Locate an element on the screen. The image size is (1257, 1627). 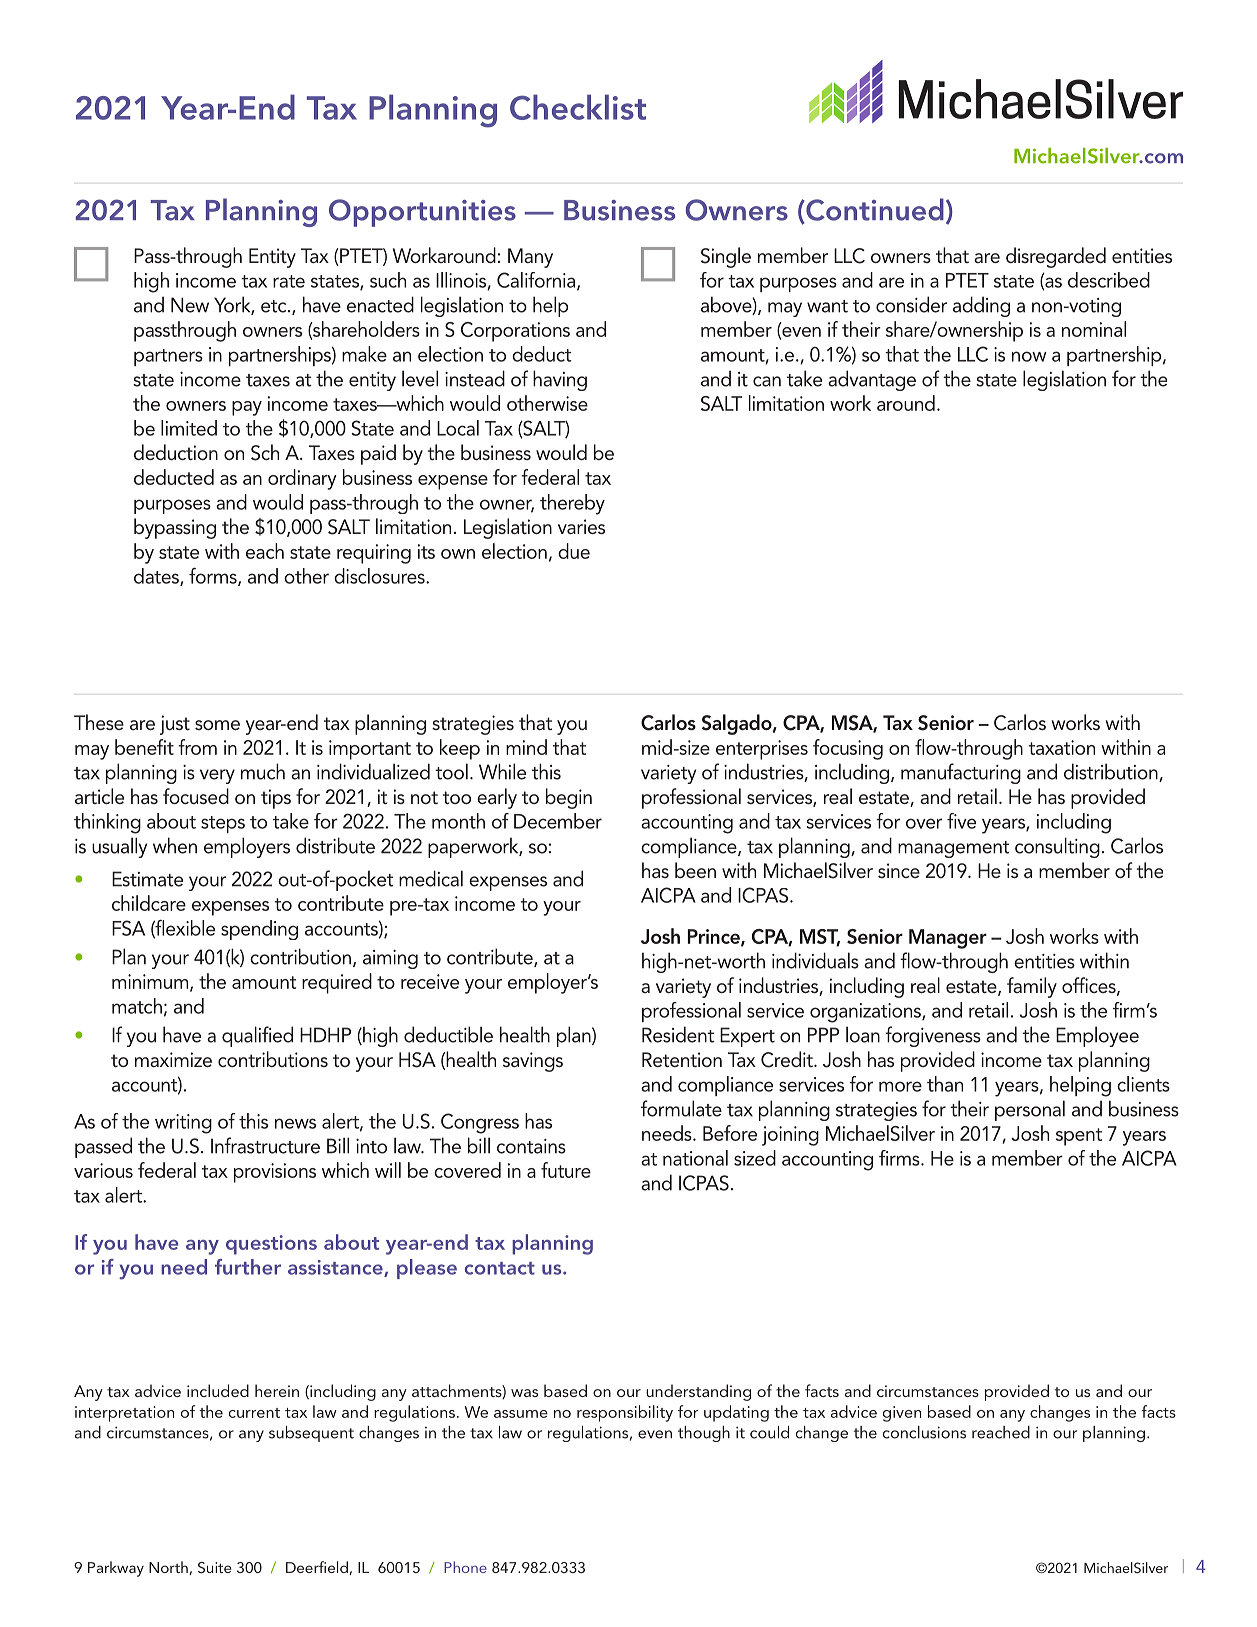
due is located at coordinates (574, 551).
